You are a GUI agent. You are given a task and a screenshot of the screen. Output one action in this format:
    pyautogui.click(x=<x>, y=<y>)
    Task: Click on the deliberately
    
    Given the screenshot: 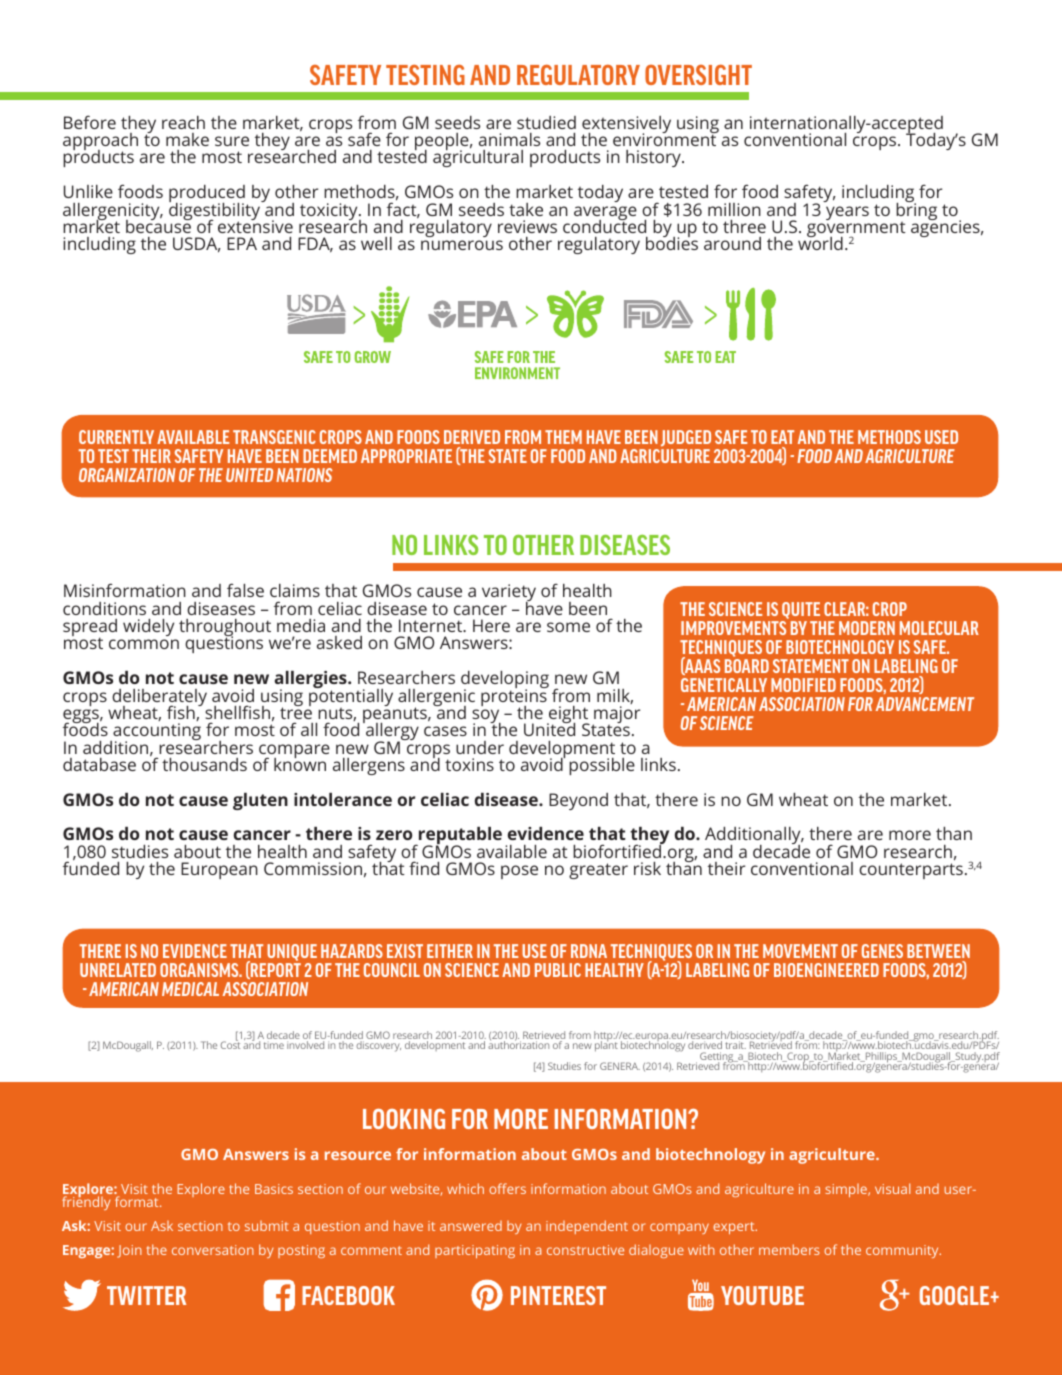 What is the action you would take?
    pyautogui.click(x=159, y=699)
